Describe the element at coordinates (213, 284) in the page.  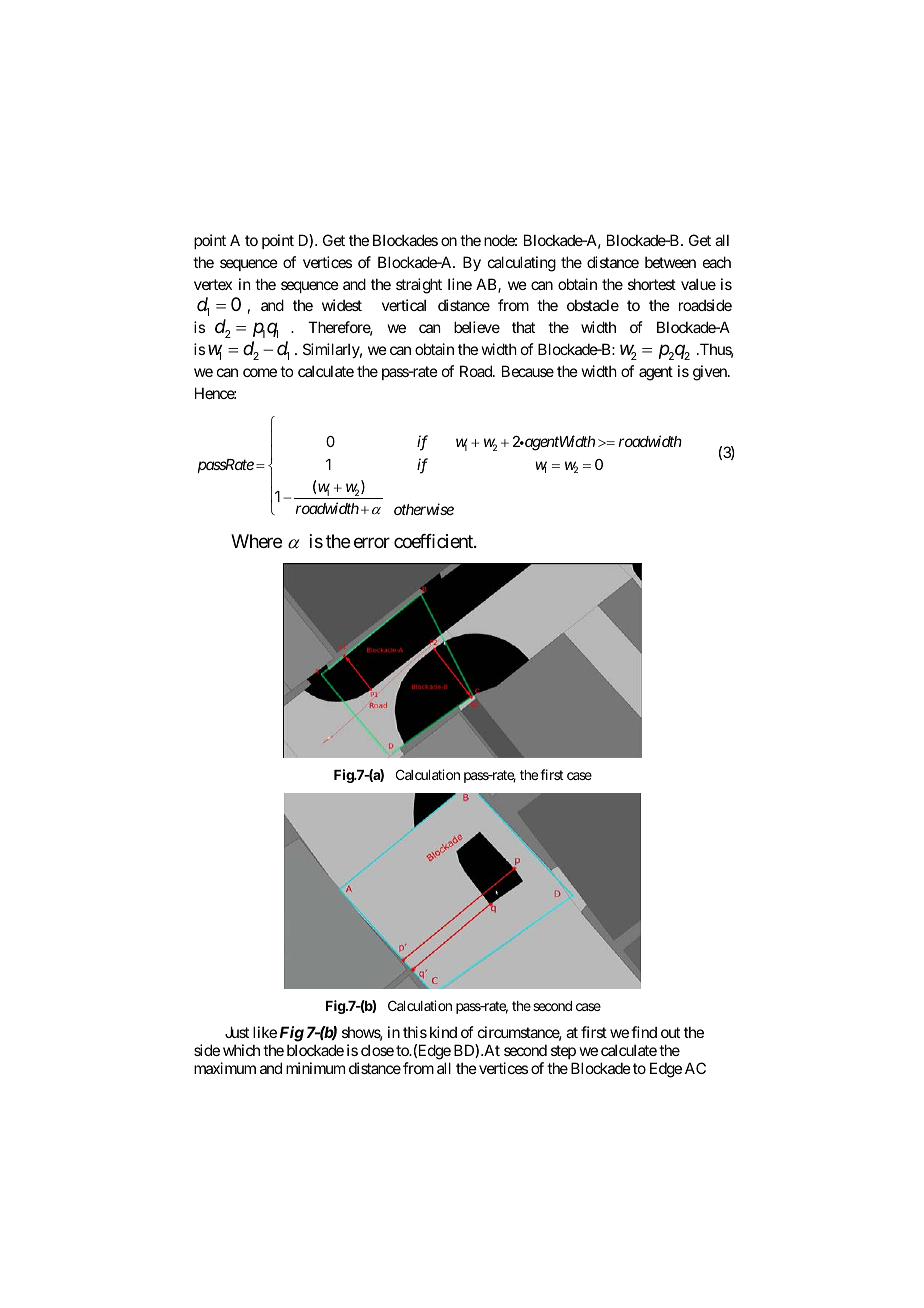
I see `vertex` at that location.
